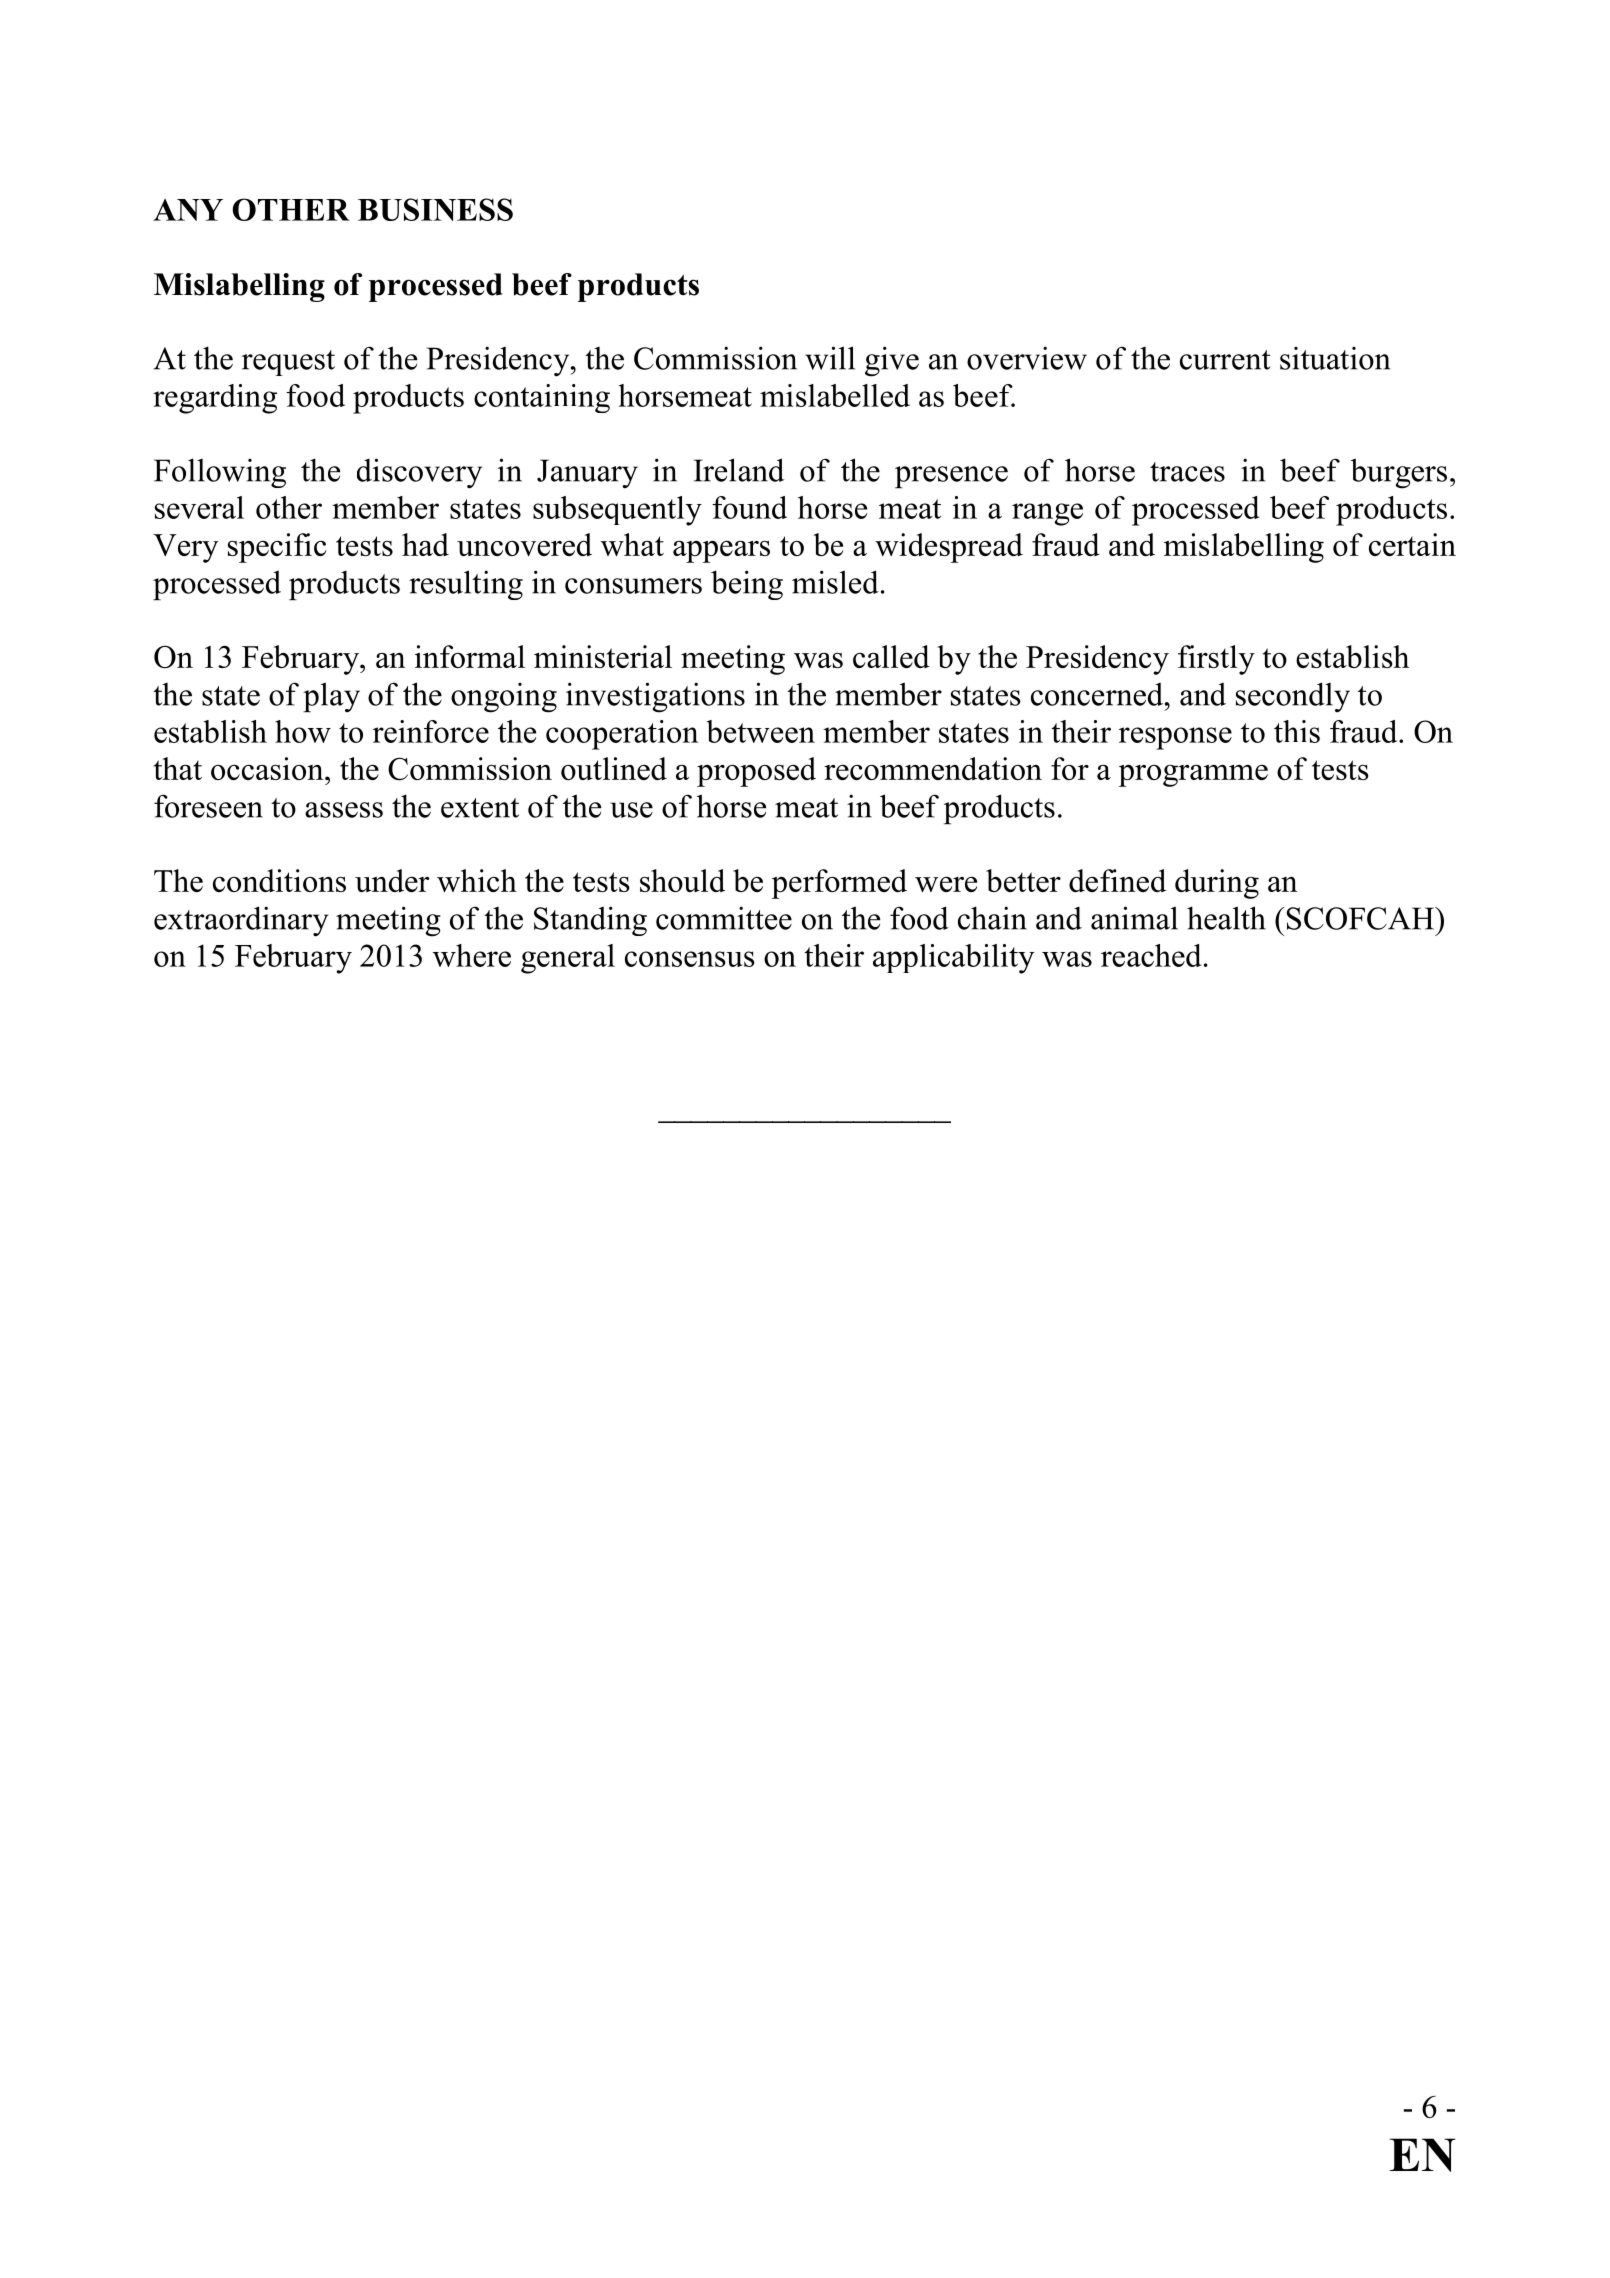  I want to click on certain, so click(1412, 544).
